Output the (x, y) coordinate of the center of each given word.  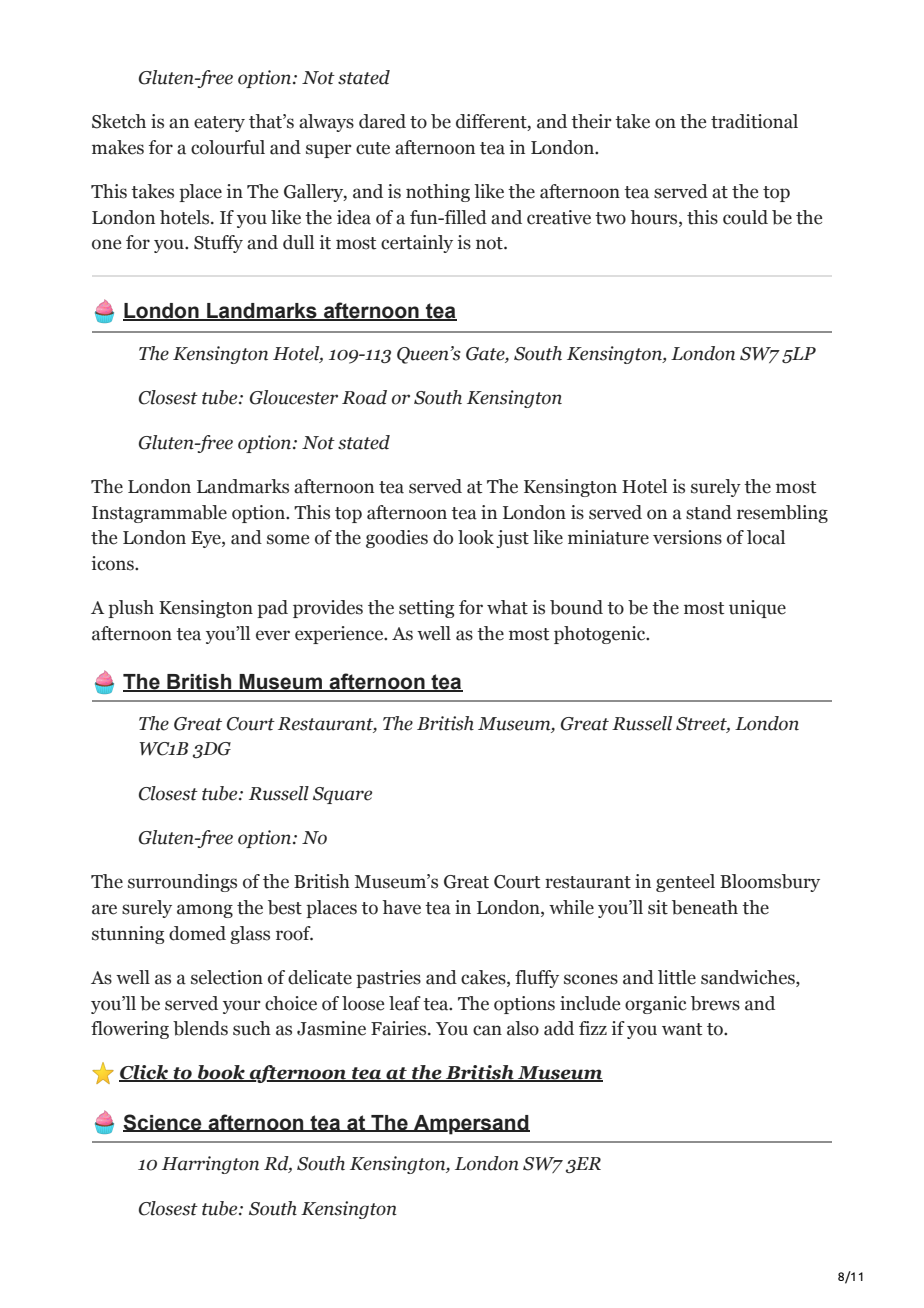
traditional (754, 121)
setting (426, 609)
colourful (228, 147)
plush (131, 609)
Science (163, 1123)
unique (757, 609)
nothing (438, 193)
